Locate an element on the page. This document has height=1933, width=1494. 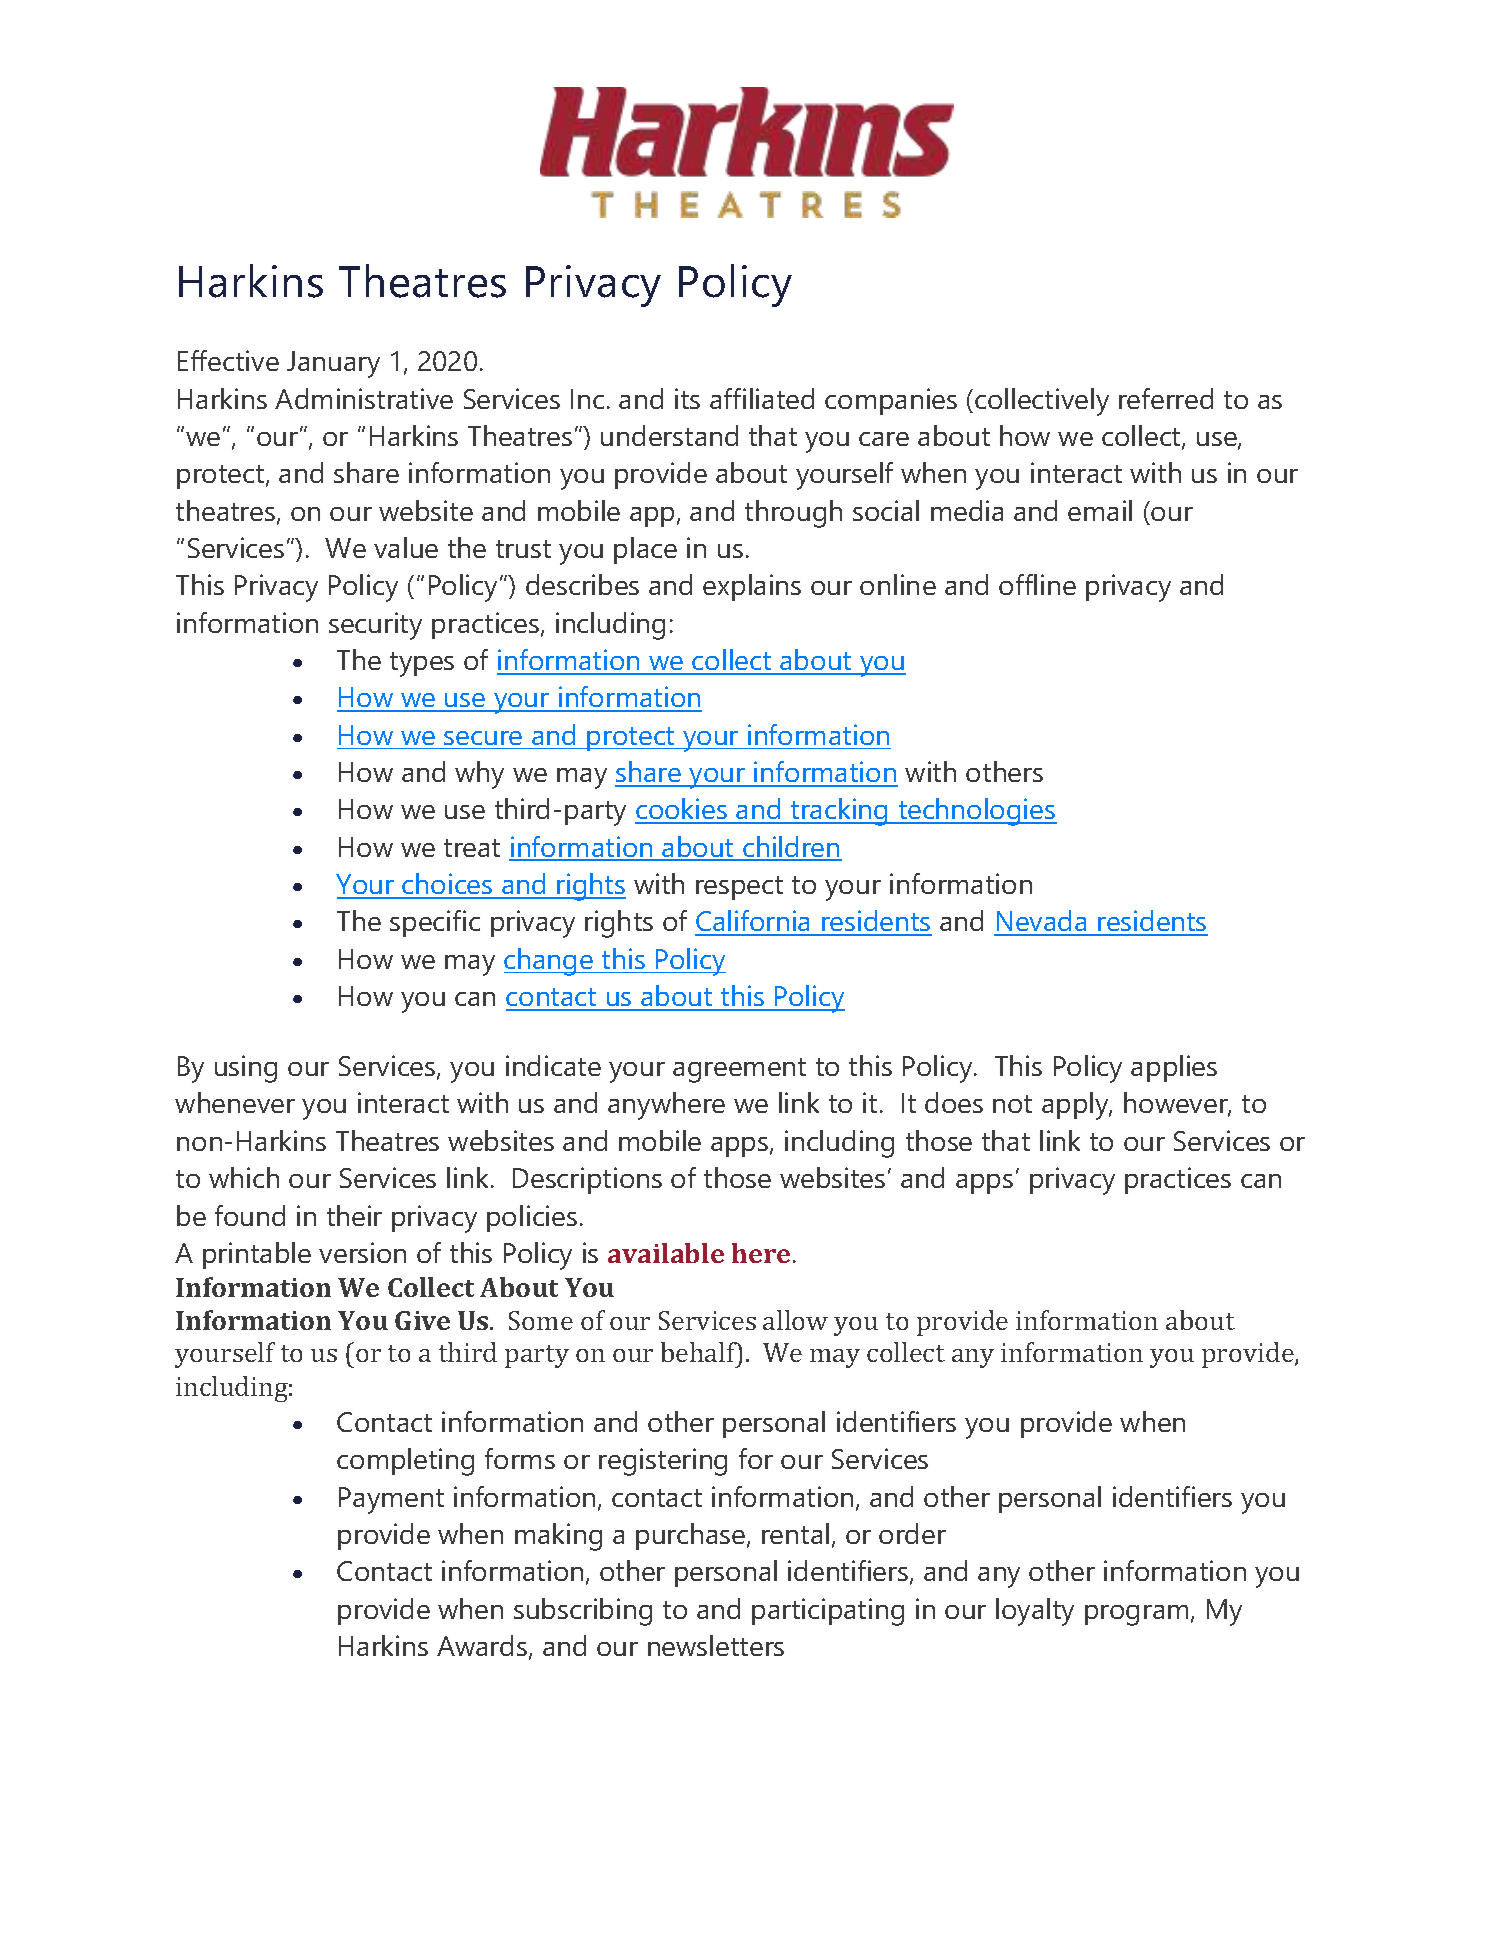
agreement is located at coordinates (739, 1070).
